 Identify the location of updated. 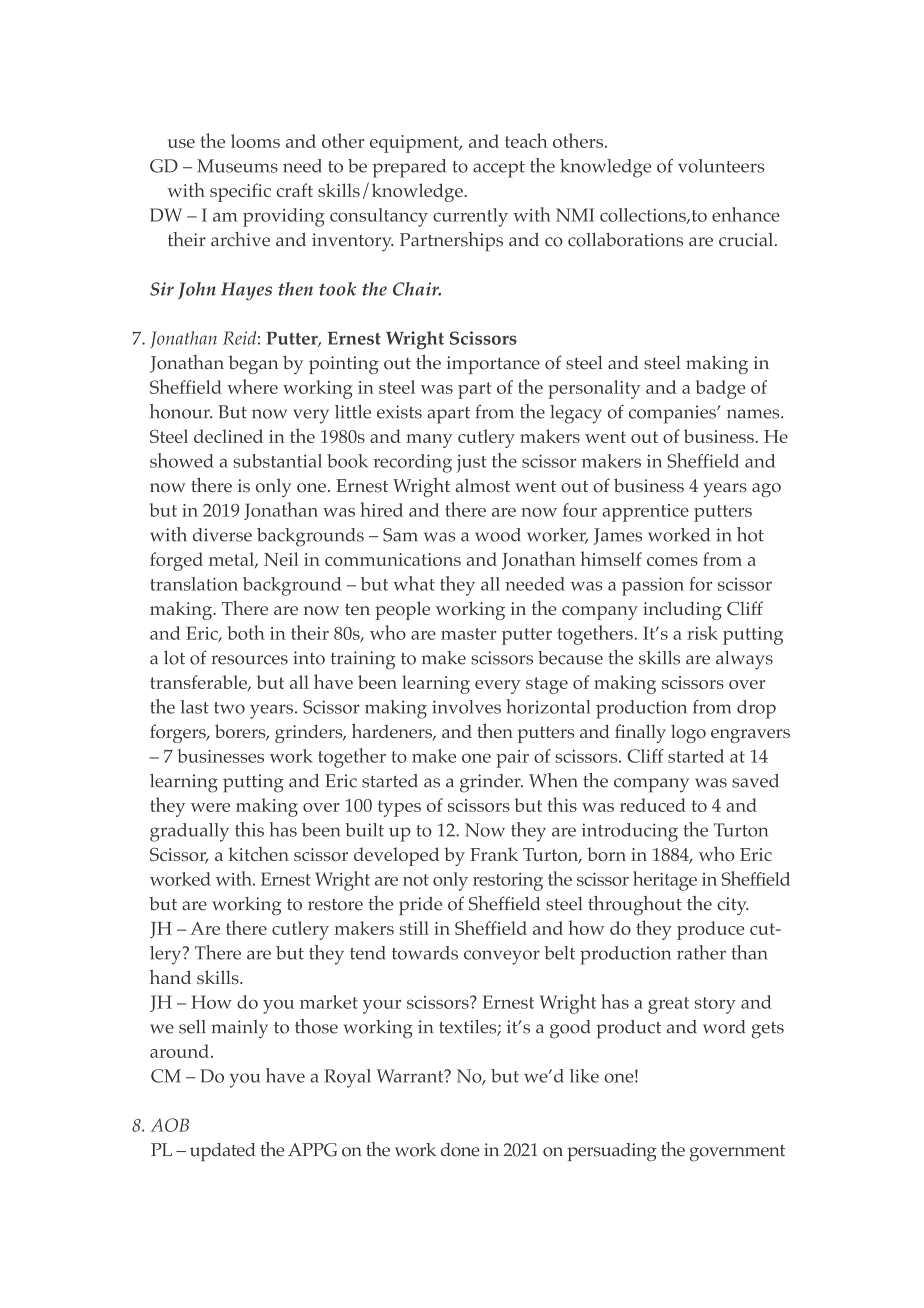
(223, 1152).
